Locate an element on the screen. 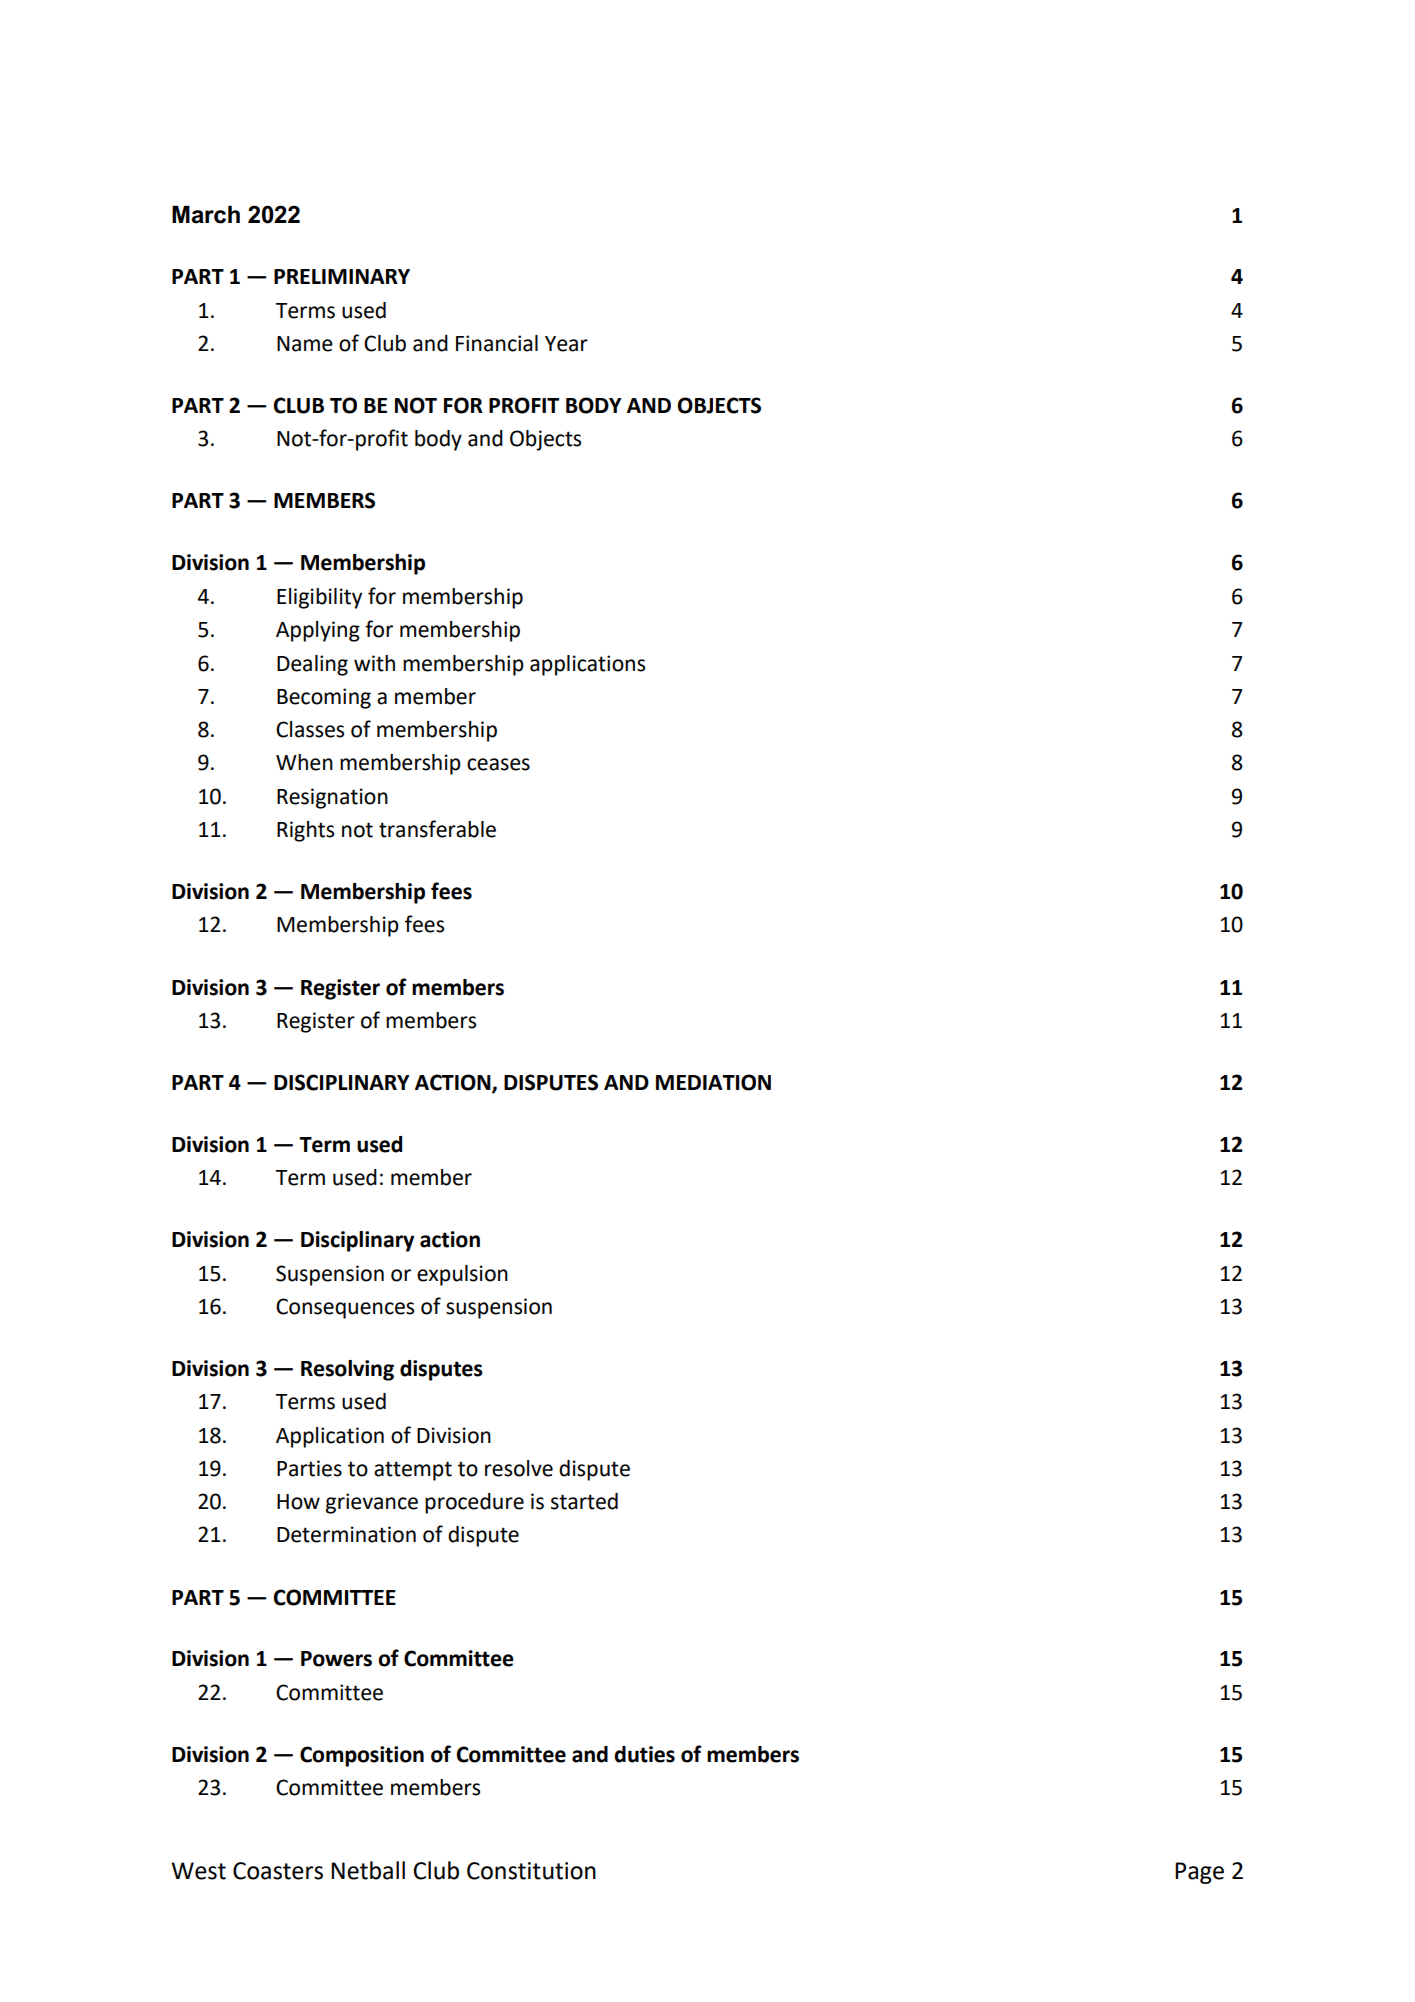 The height and width of the screenshot is (2002, 1415). started is located at coordinates (584, 1501).
